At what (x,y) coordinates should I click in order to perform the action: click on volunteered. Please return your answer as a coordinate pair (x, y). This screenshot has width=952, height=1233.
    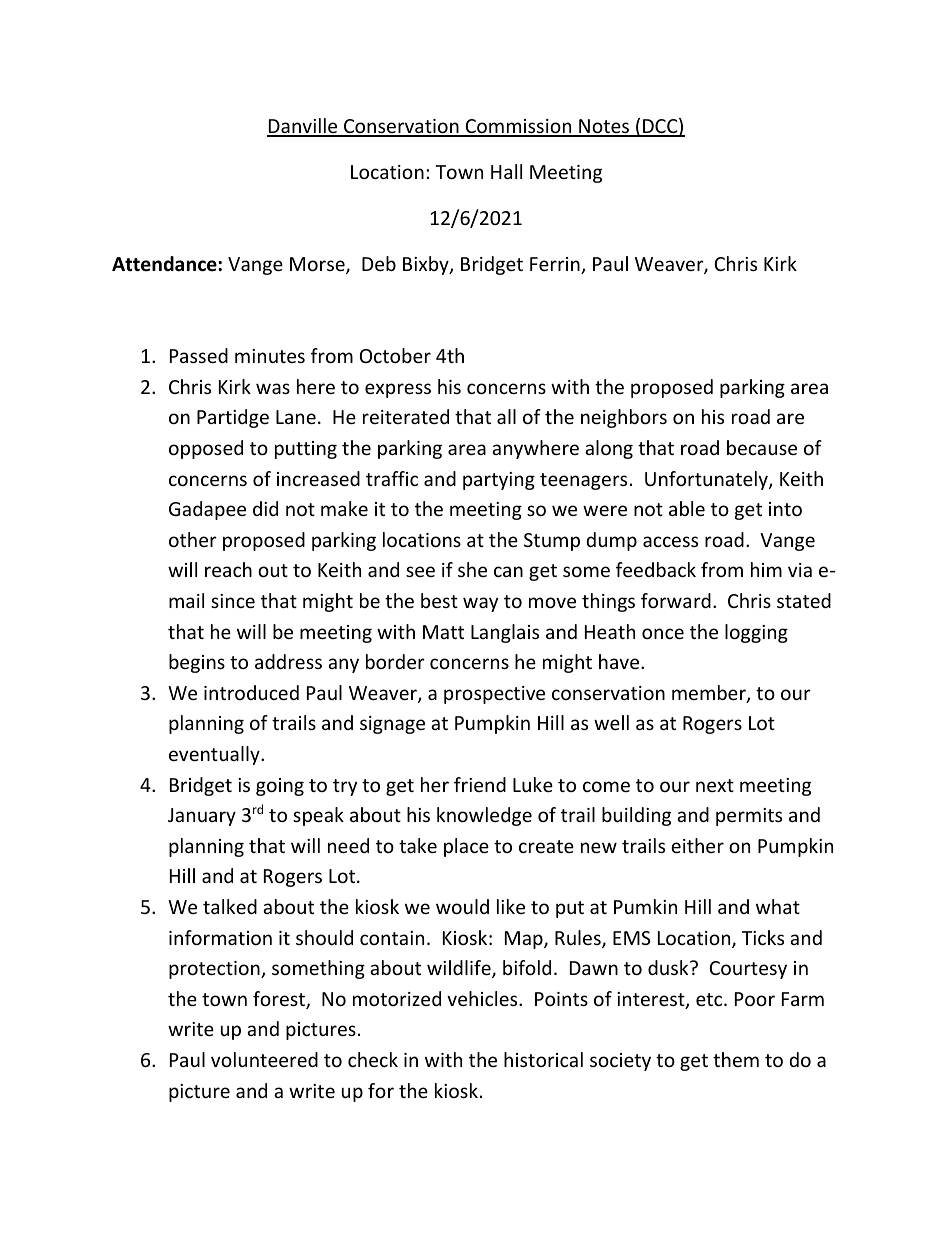
    Looking at the image, I should click on (264, 1059).
